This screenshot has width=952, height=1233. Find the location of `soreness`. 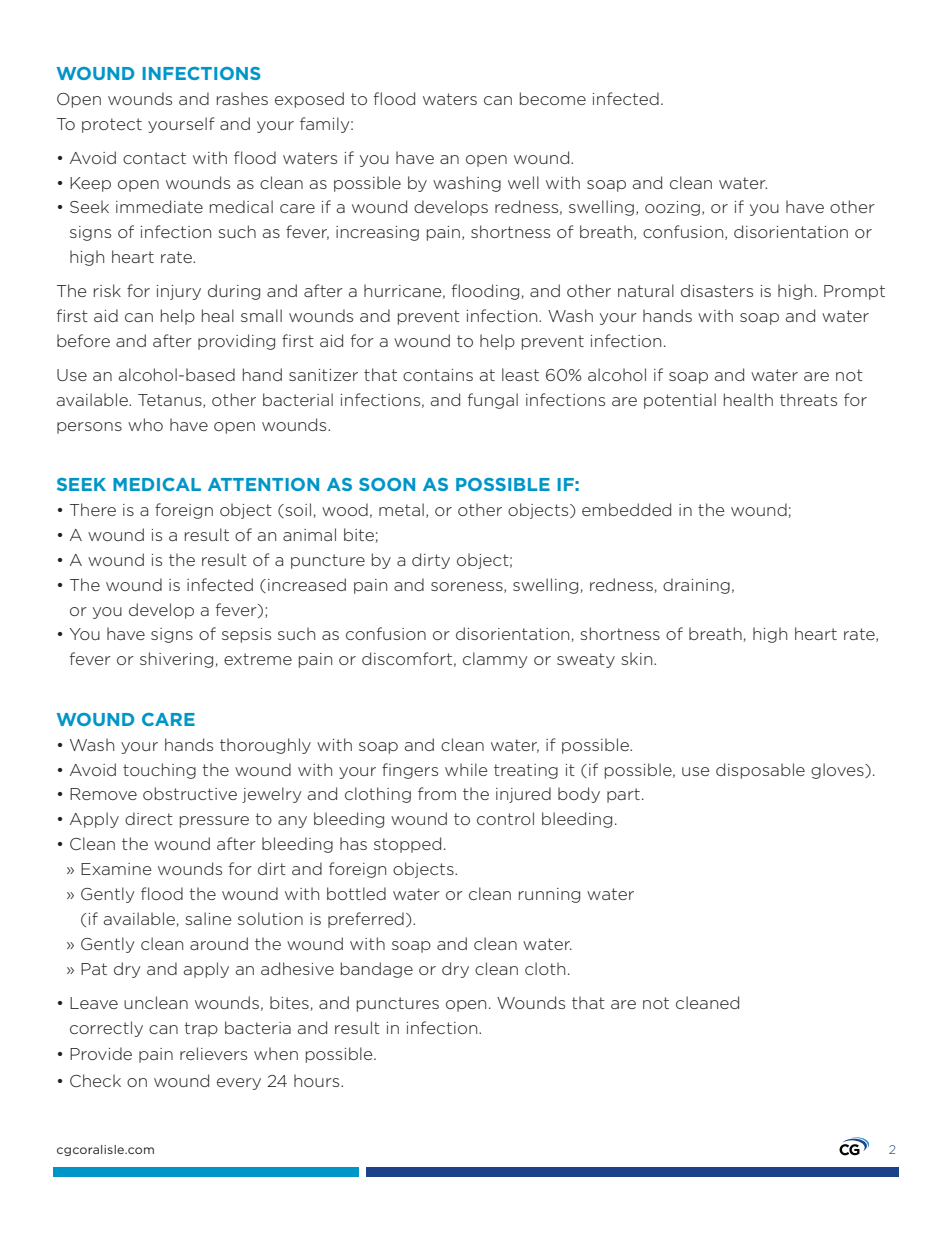

soreness is located at coordinates (468, 587).
